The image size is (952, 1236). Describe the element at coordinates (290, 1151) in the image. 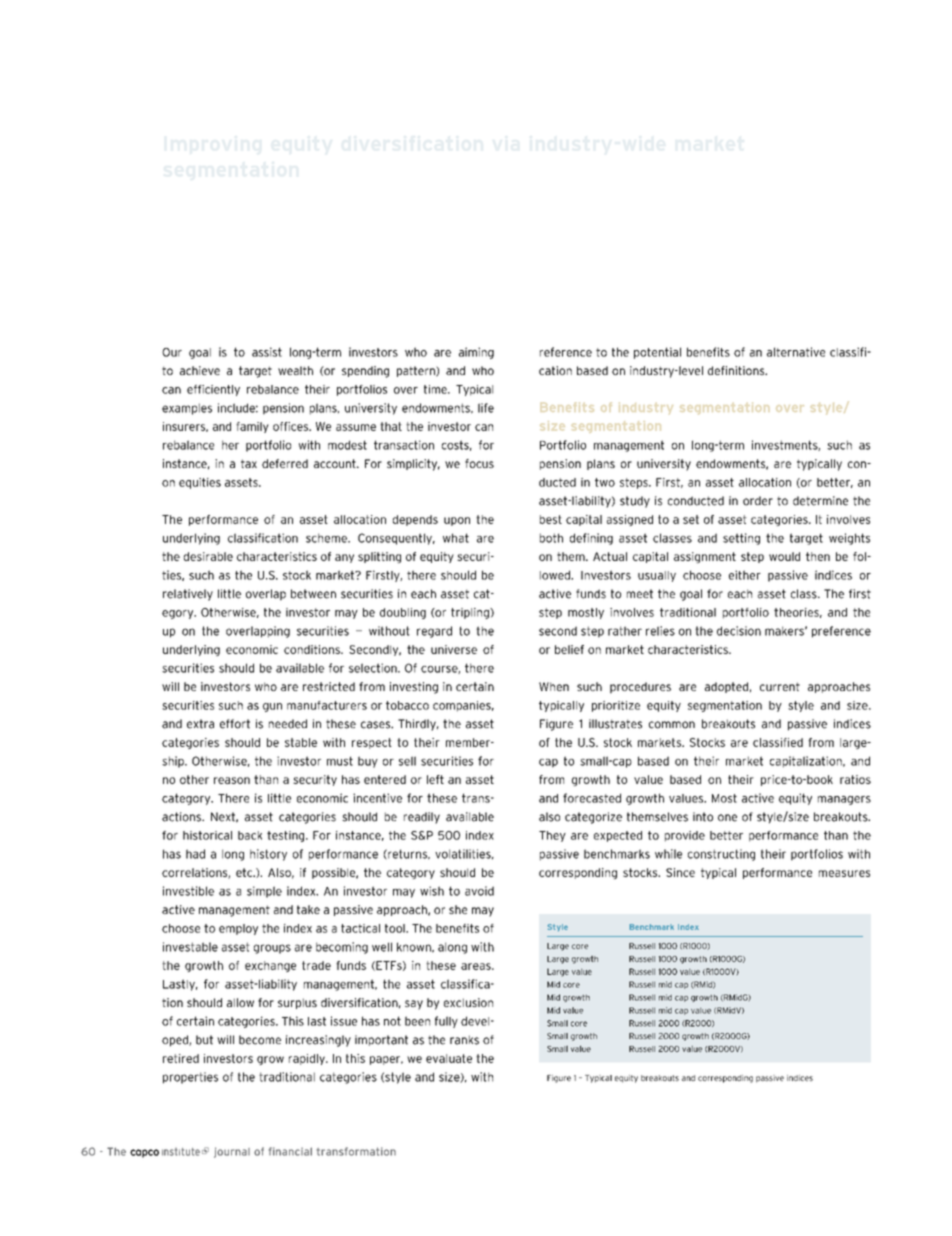

I see `financial` at that location.
